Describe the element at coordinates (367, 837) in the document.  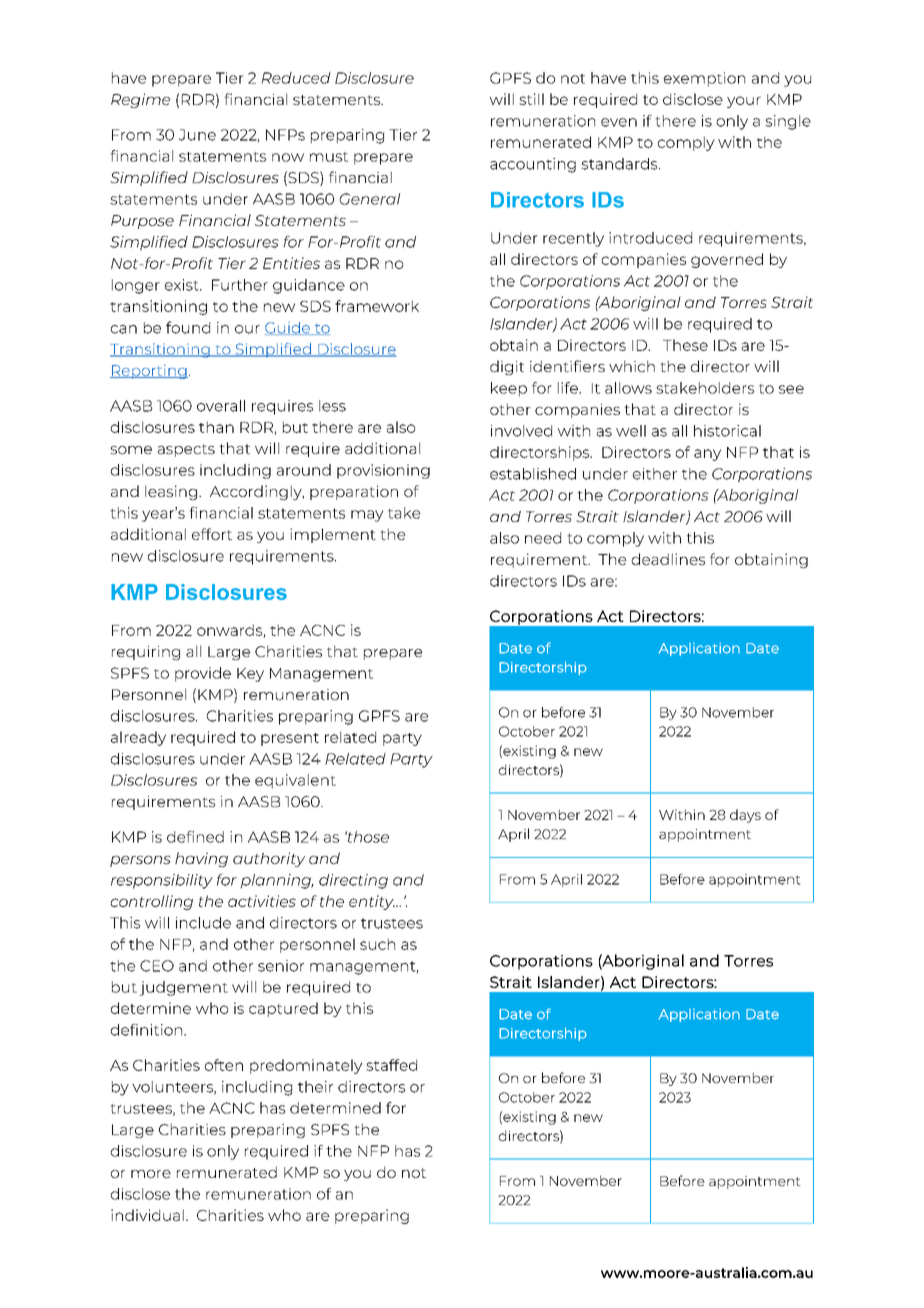
I see `those` at that location.
